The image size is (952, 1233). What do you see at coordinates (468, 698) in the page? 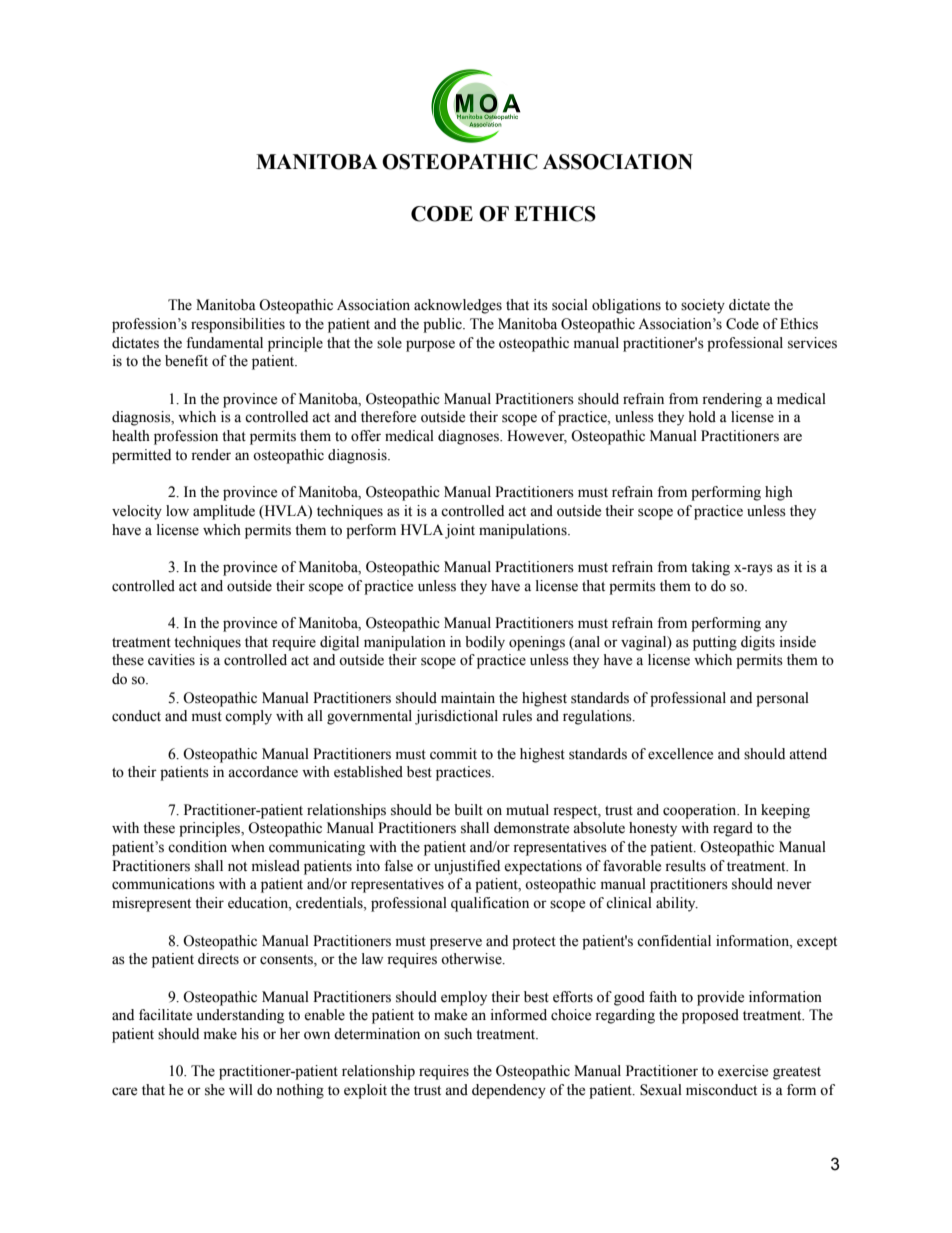
I see `maintain` at bounding box center [468, 698].
